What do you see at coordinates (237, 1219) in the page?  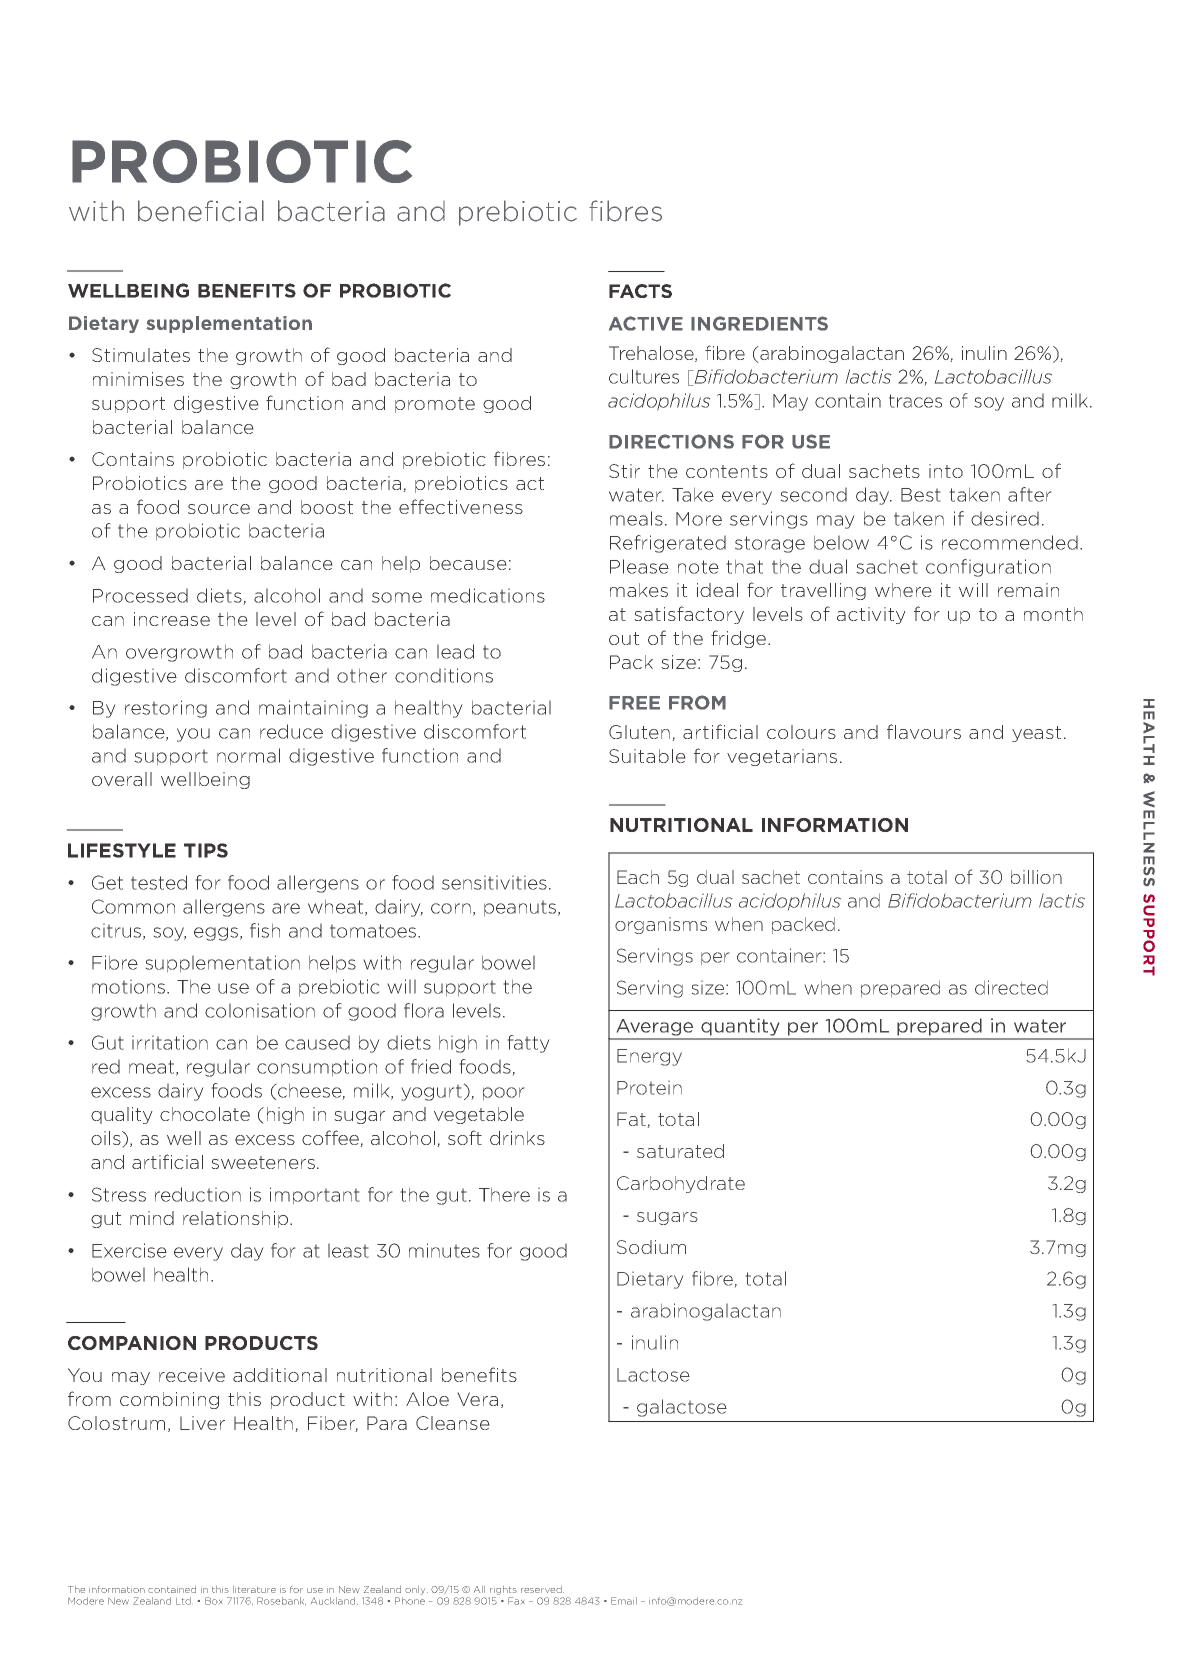 I see `relationship` at bounding box center [237, 1219].
